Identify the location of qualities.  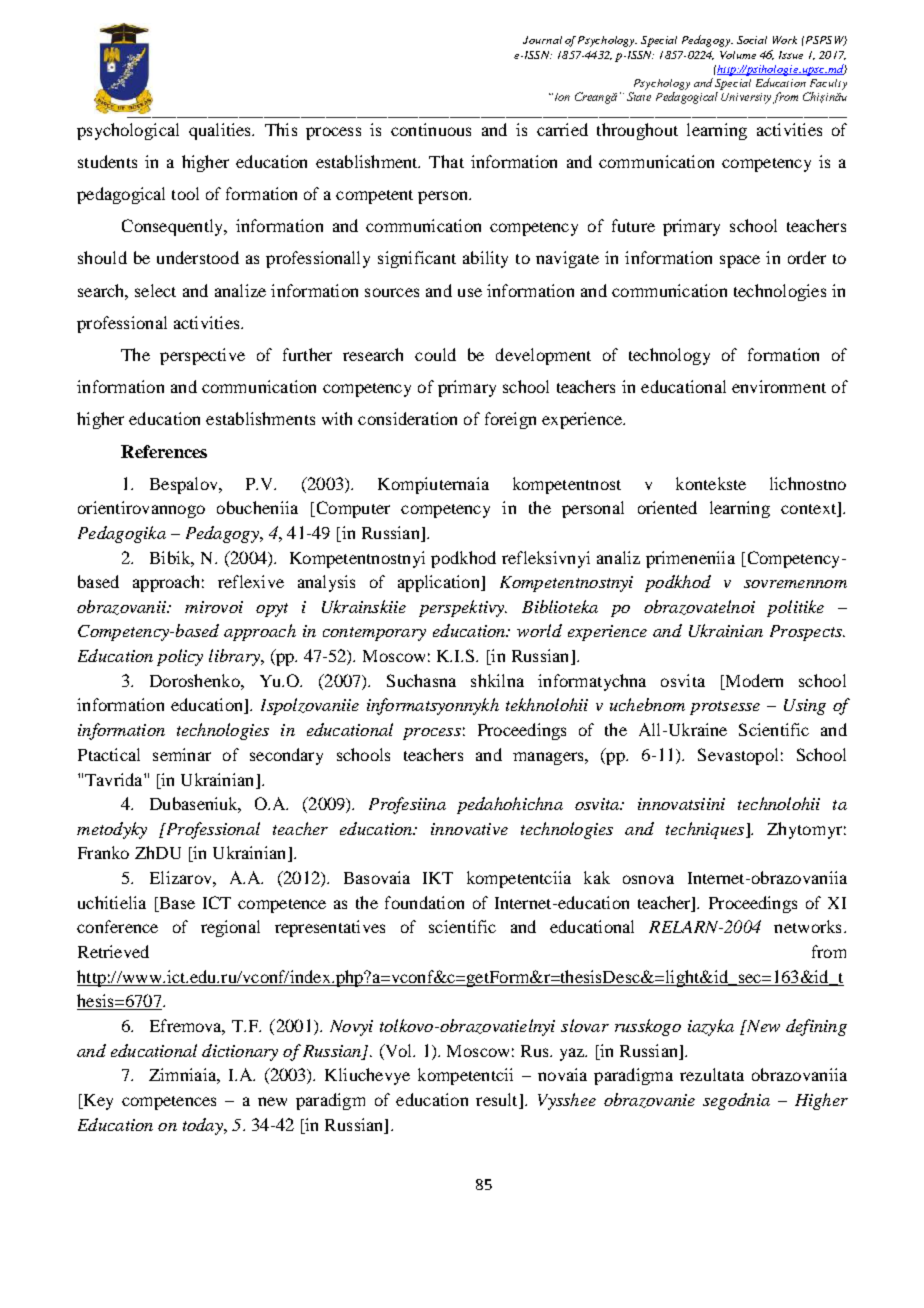
(221, 131).
